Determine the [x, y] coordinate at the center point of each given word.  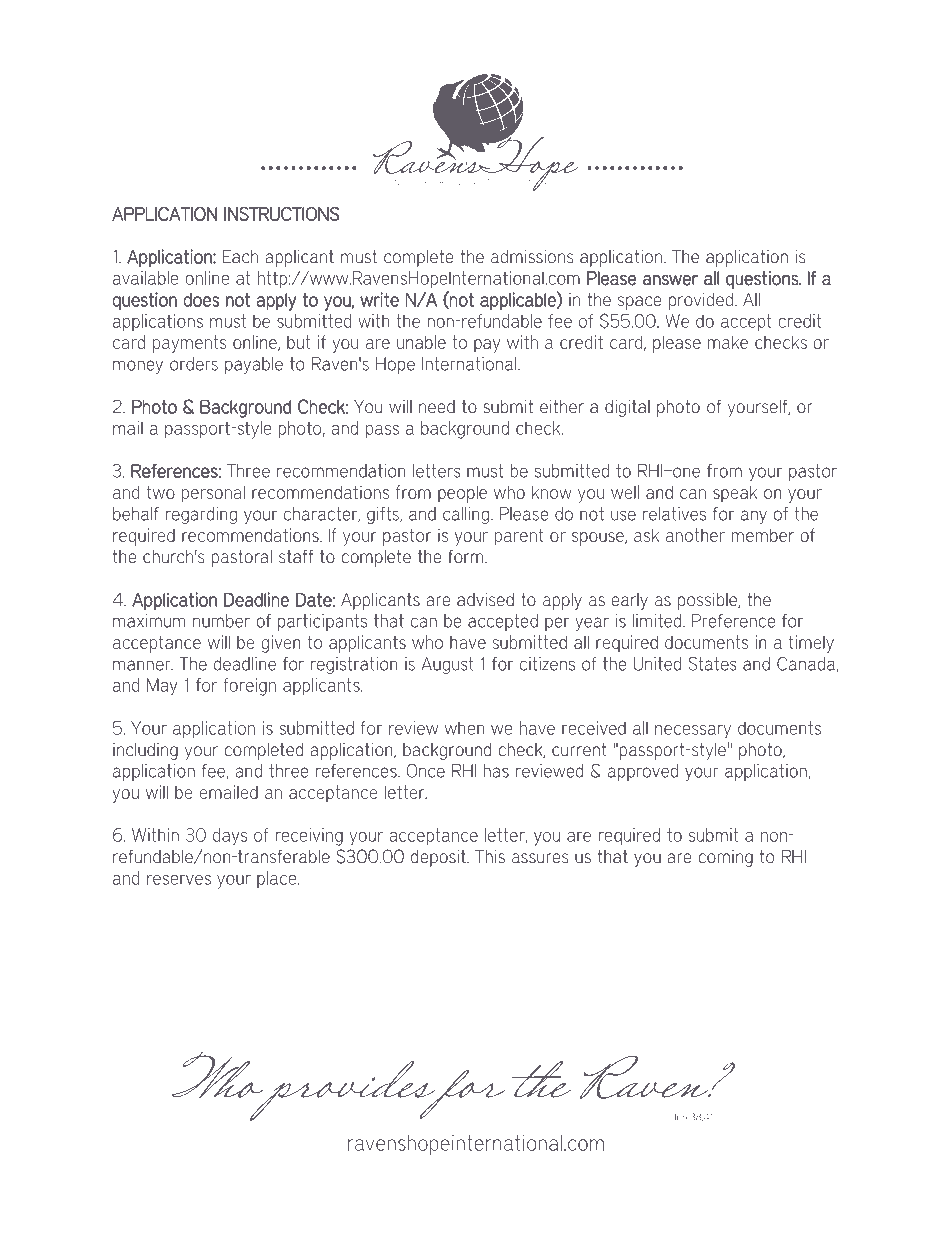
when [465, 728]
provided [701, 301]
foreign [249, 687]
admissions [532, 256]
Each [240, 257]
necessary [693, 732]
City [455, 1168]
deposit [439, 858]
